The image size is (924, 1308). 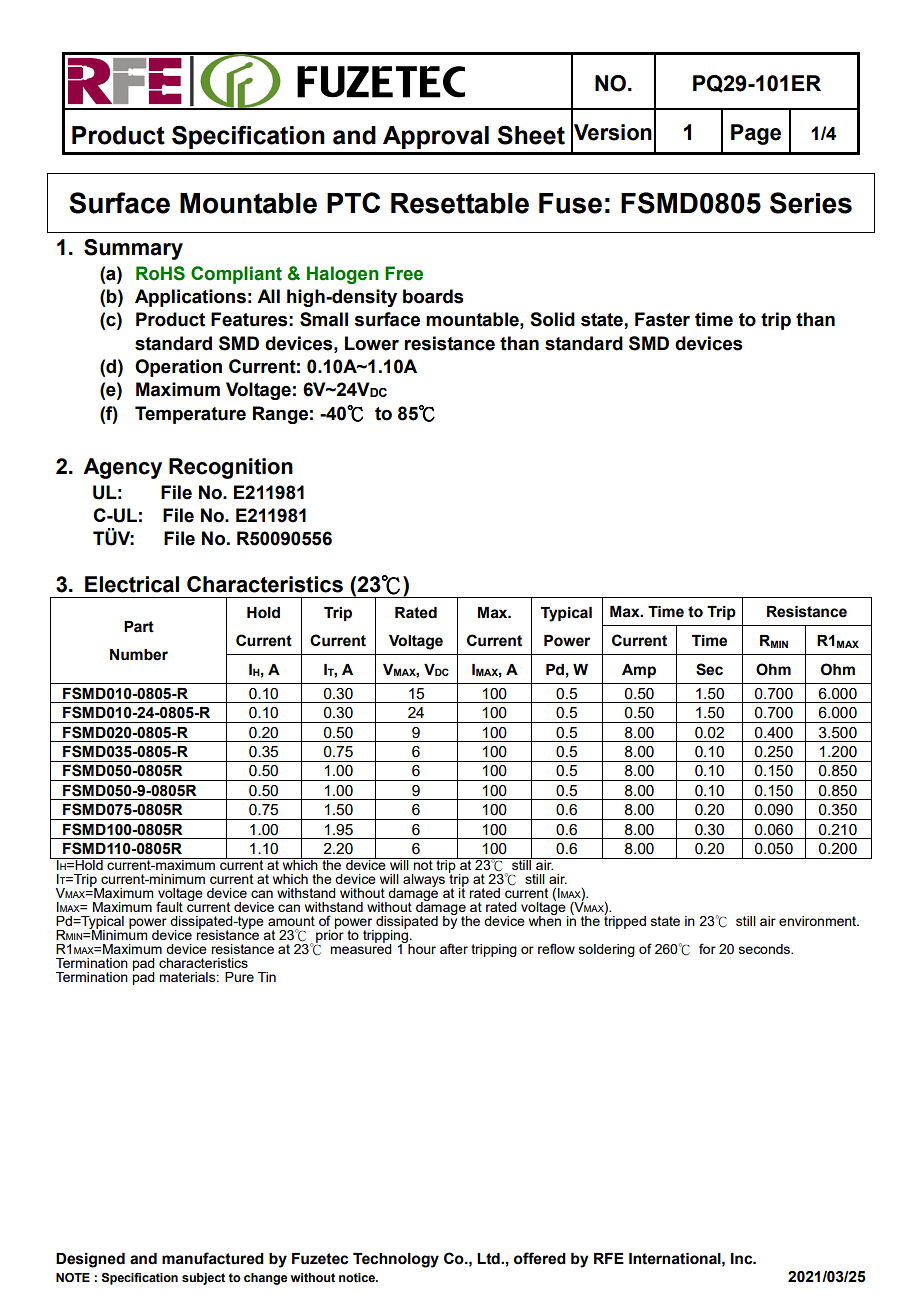 I want to click on Page, so click(x=756, y=134).
